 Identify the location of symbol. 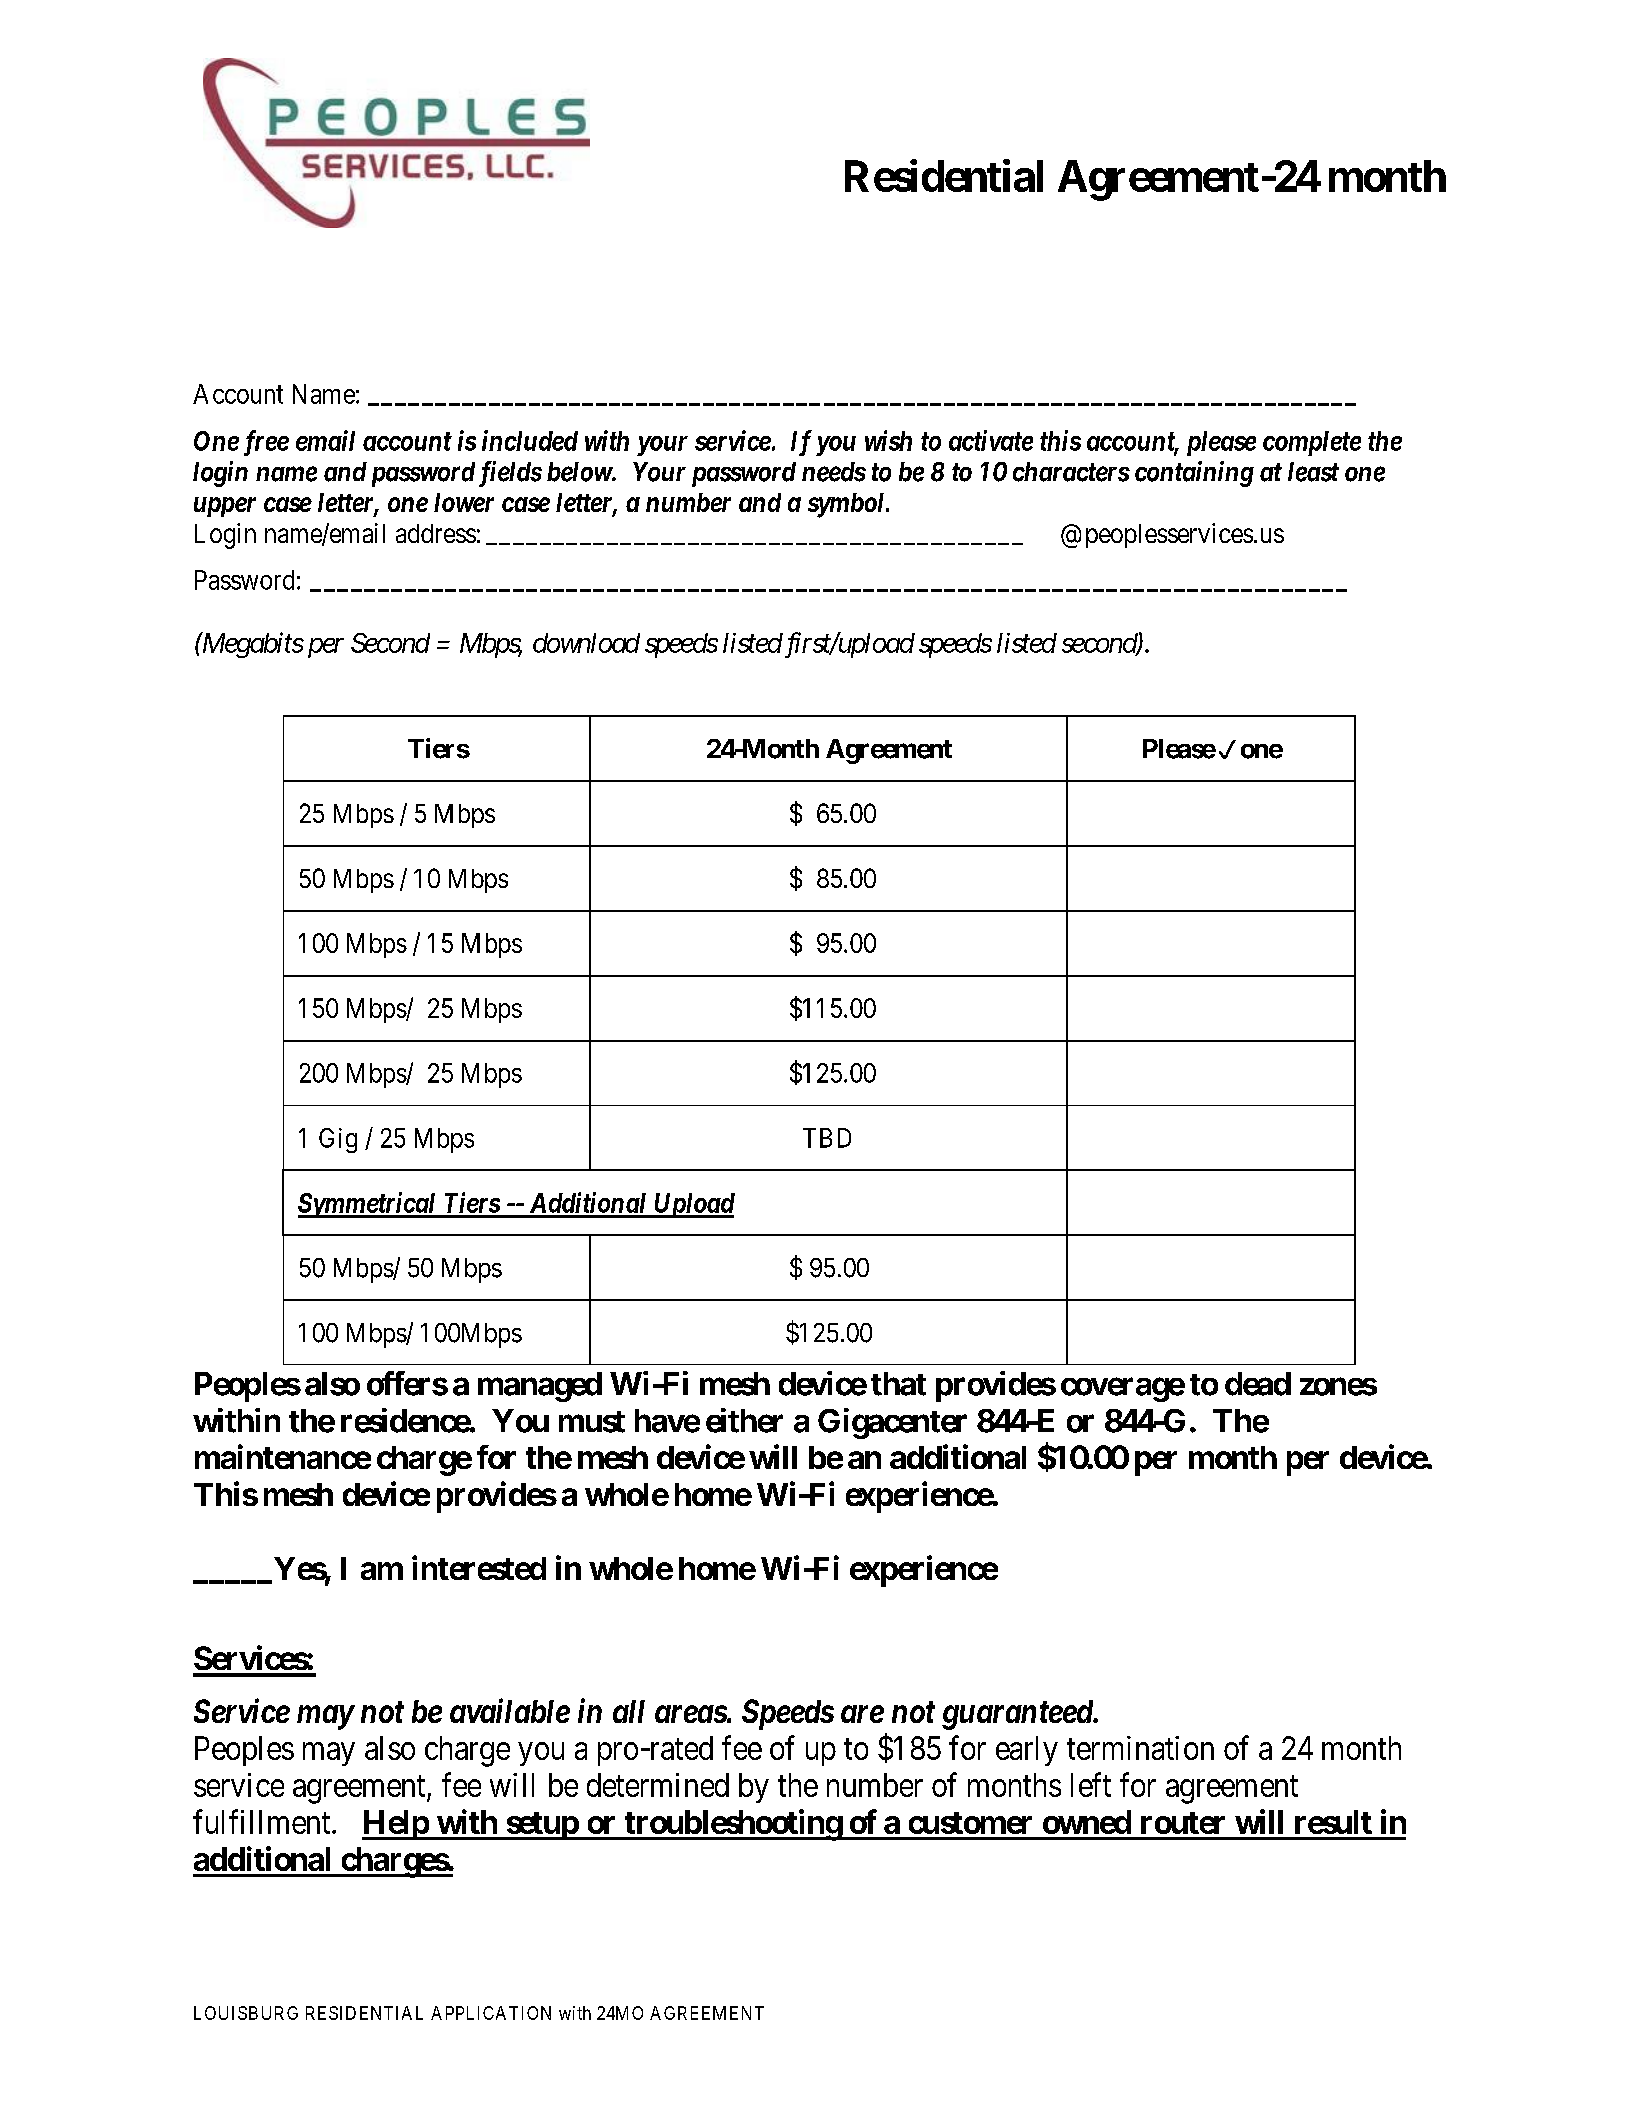
(847, 505).
